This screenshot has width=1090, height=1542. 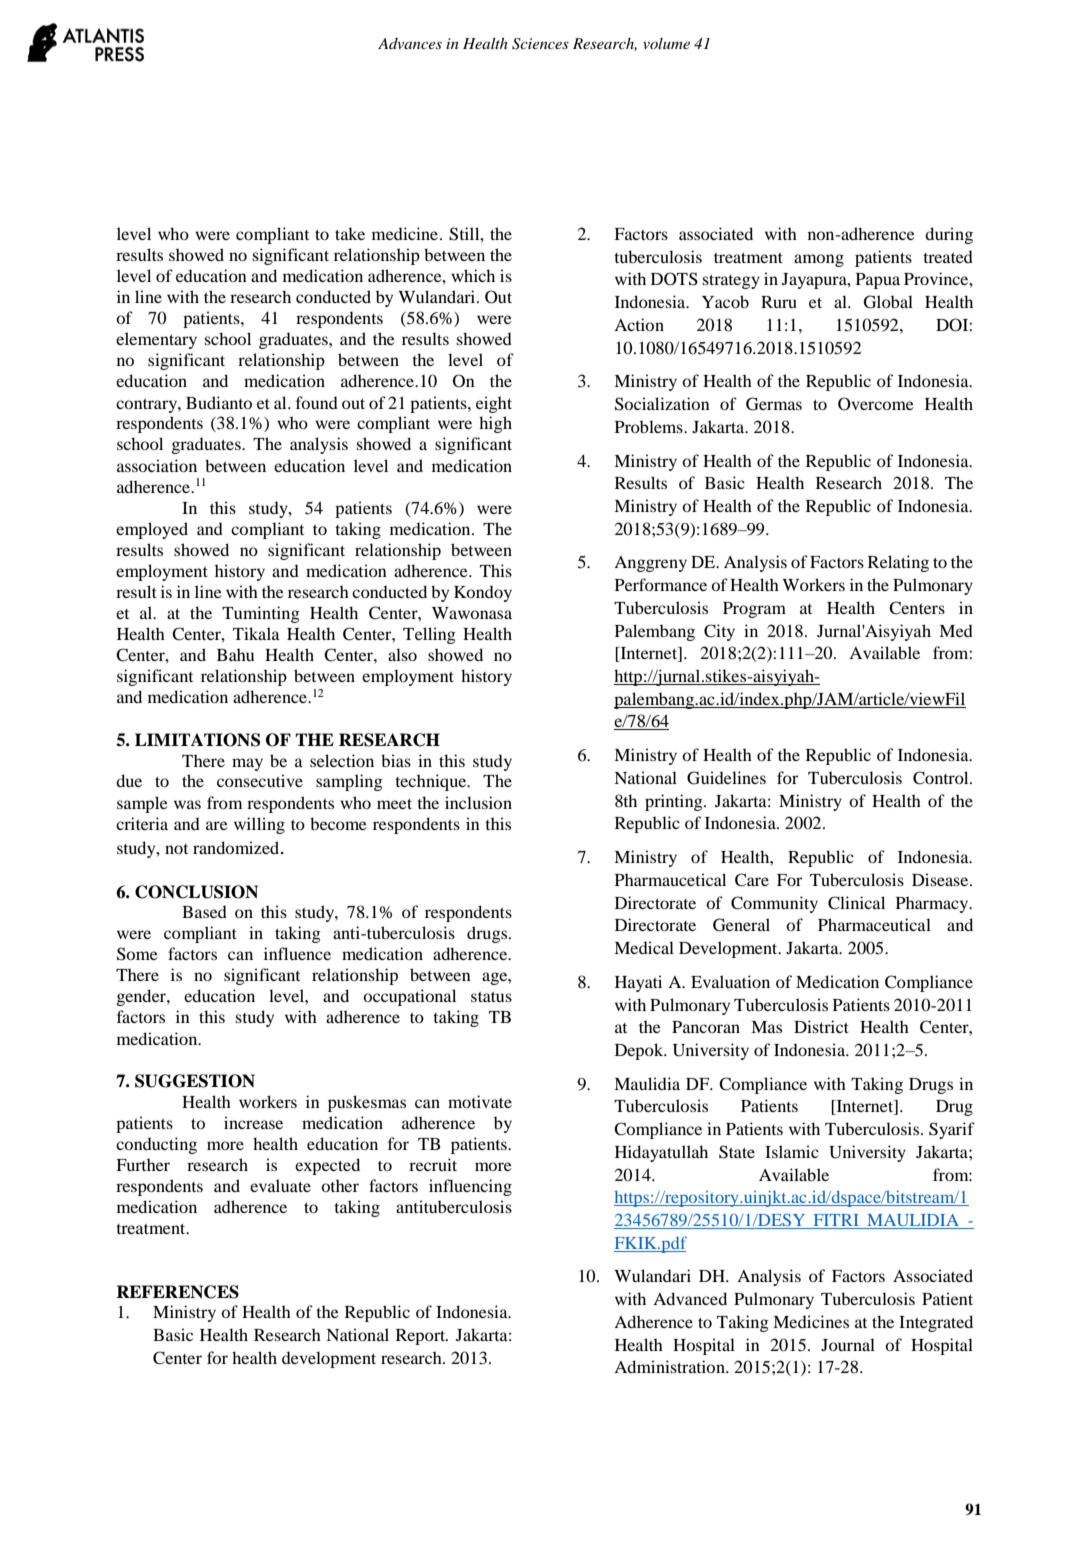 I want to click on Overcome, so click(x=876, y=404).
